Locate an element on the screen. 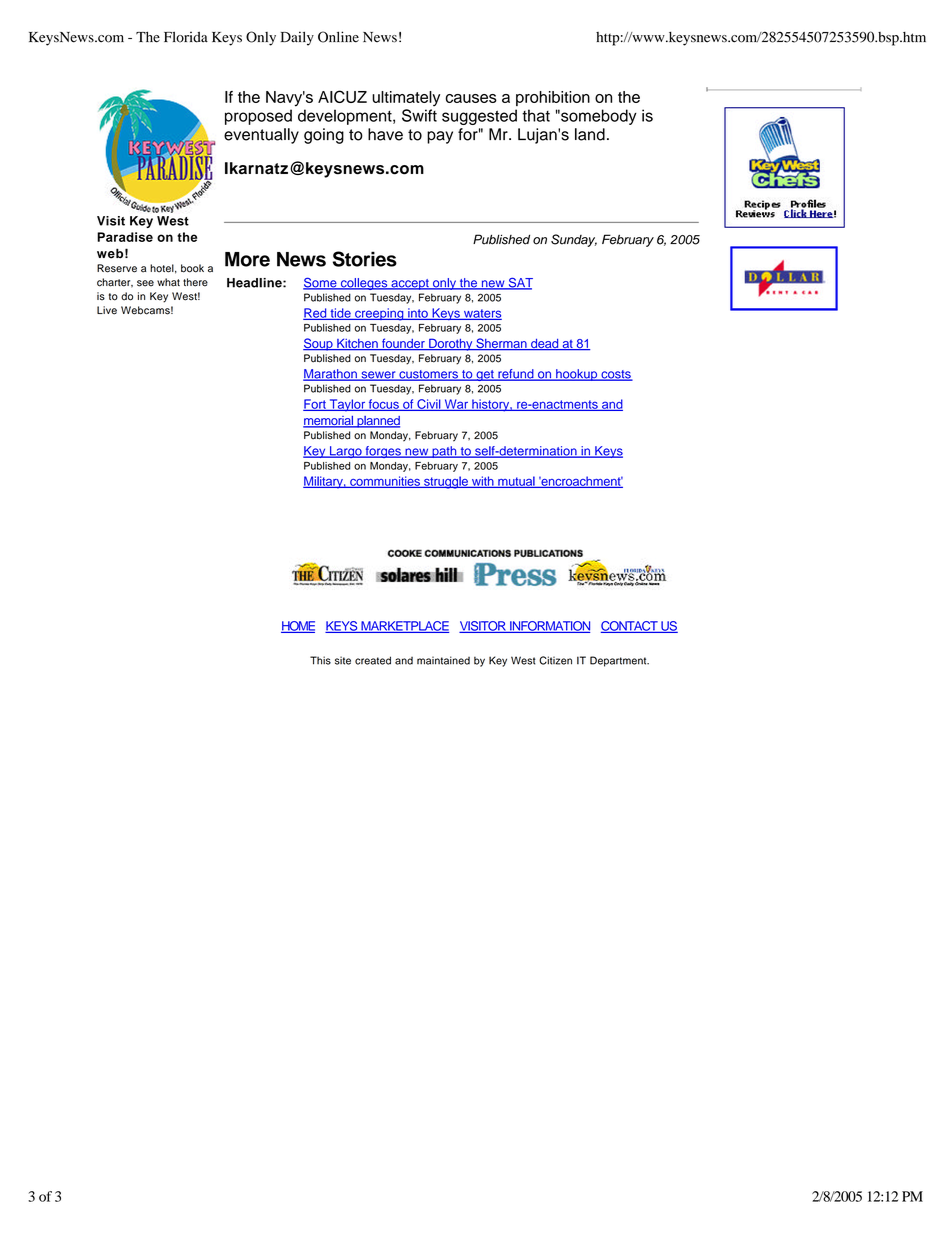 The width and height of the screenshot is (952, 1233). HOME is located at coordinates (298, 627).
